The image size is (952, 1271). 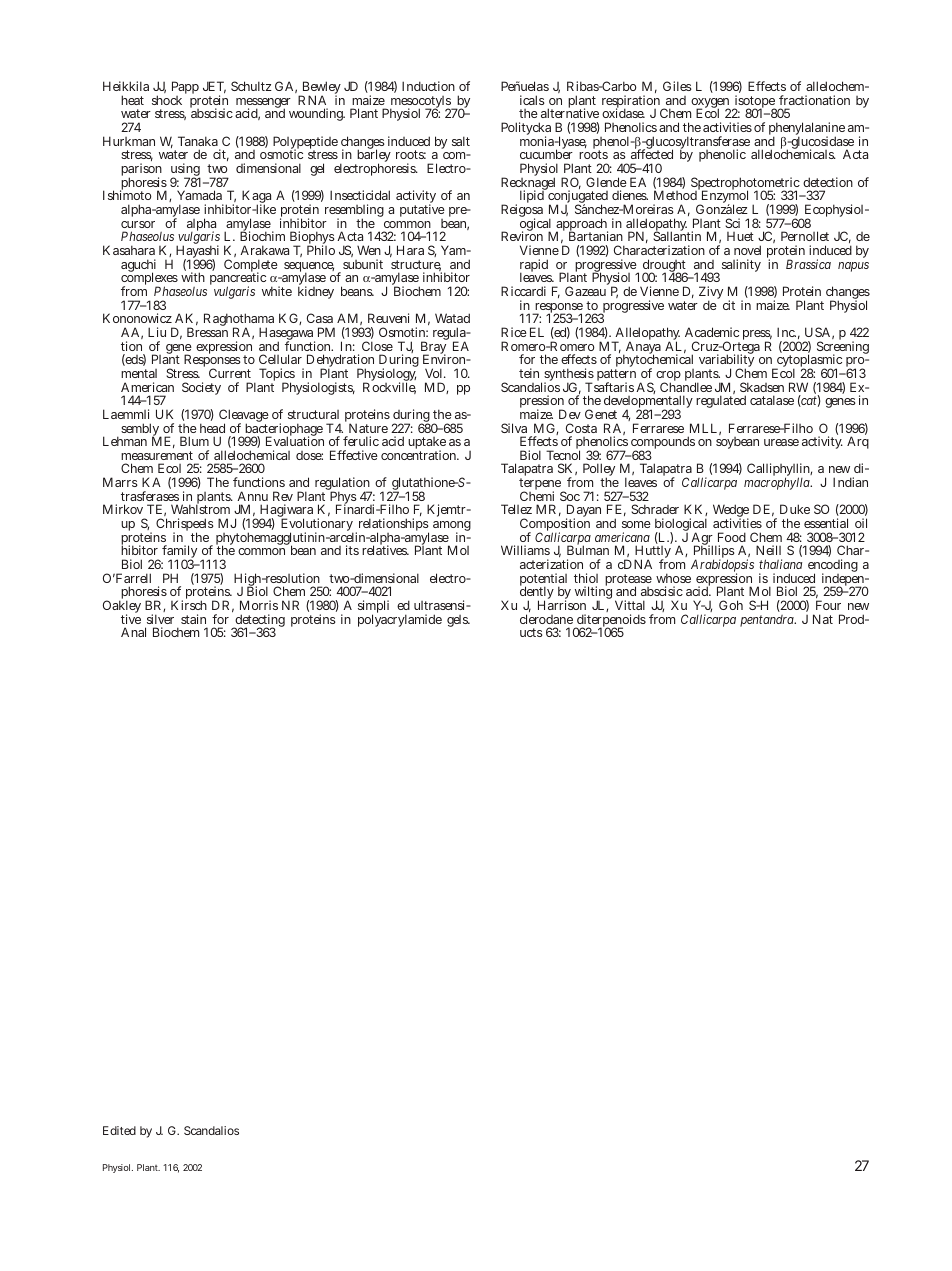 What do you see at coordinates (781, 442) in the screenshot?
I see `urease` at bounding box center [781, 442].
